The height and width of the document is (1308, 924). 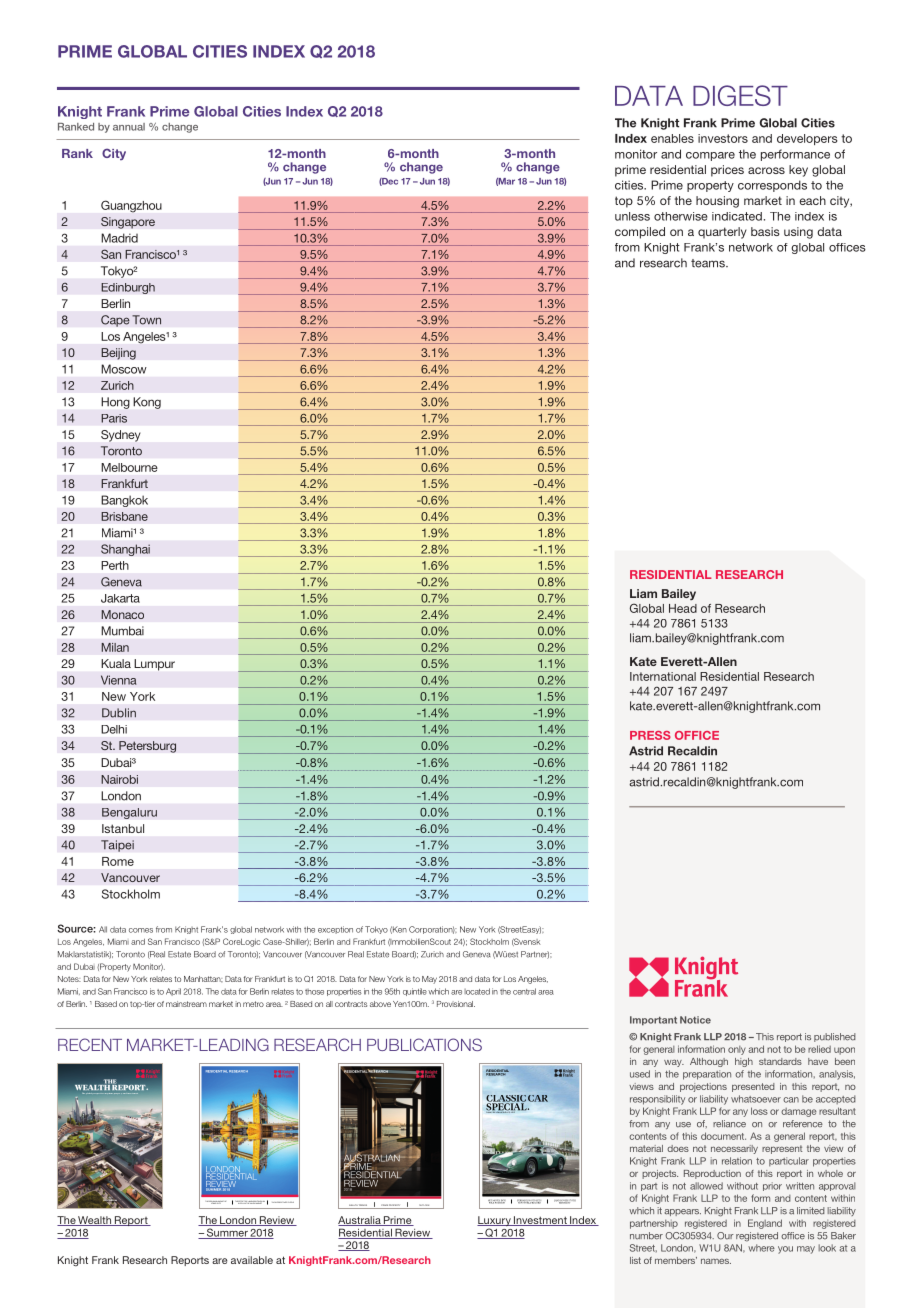 What do you see at coordinates (364, 1206) in the document?
I see `TRENDS` at bounding box center [364, 1206].
